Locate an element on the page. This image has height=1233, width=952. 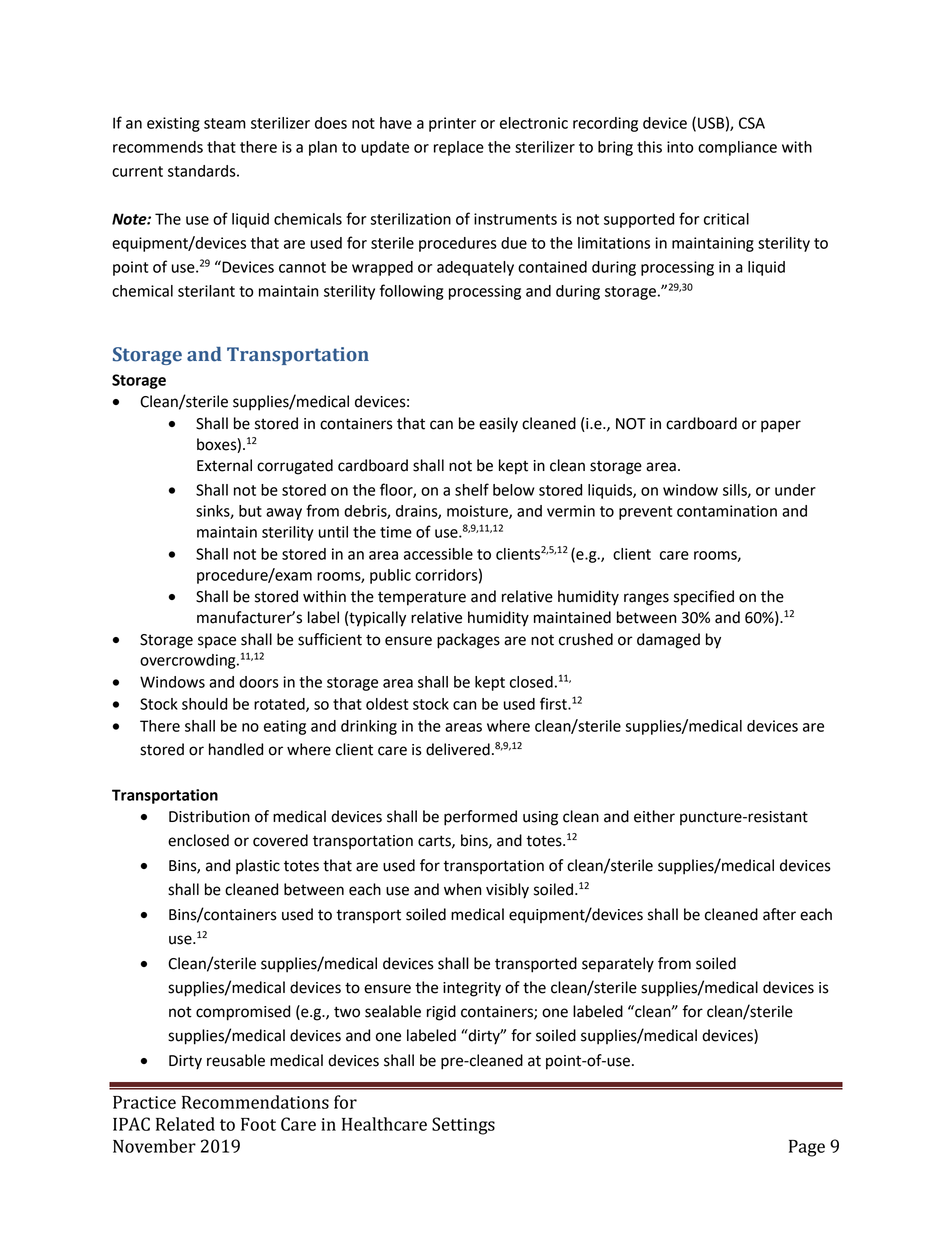
steam is located at coordinates (225, 123).
